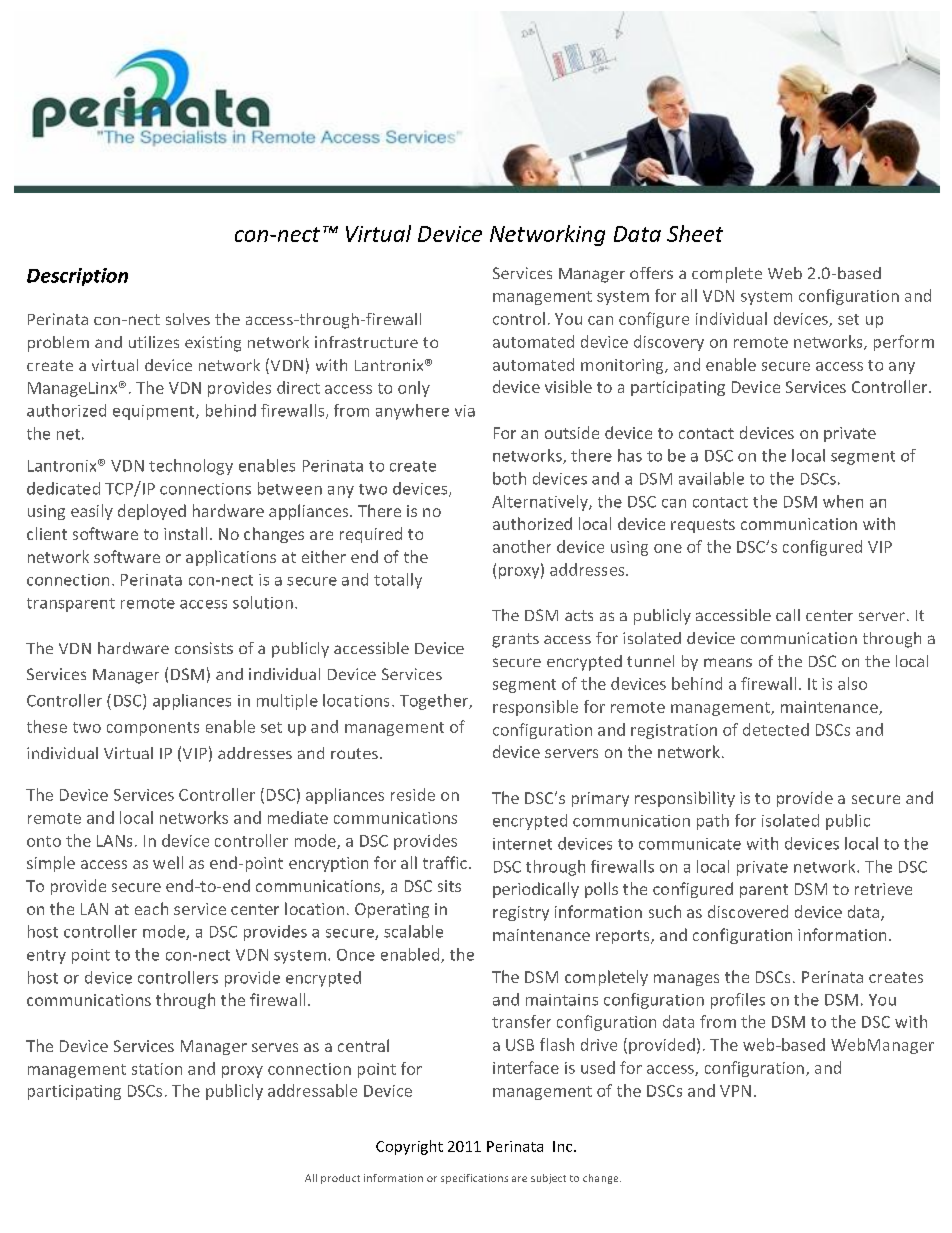  Describe the element at coordinates (435, 702) in the image. I see `Together` at that location.
